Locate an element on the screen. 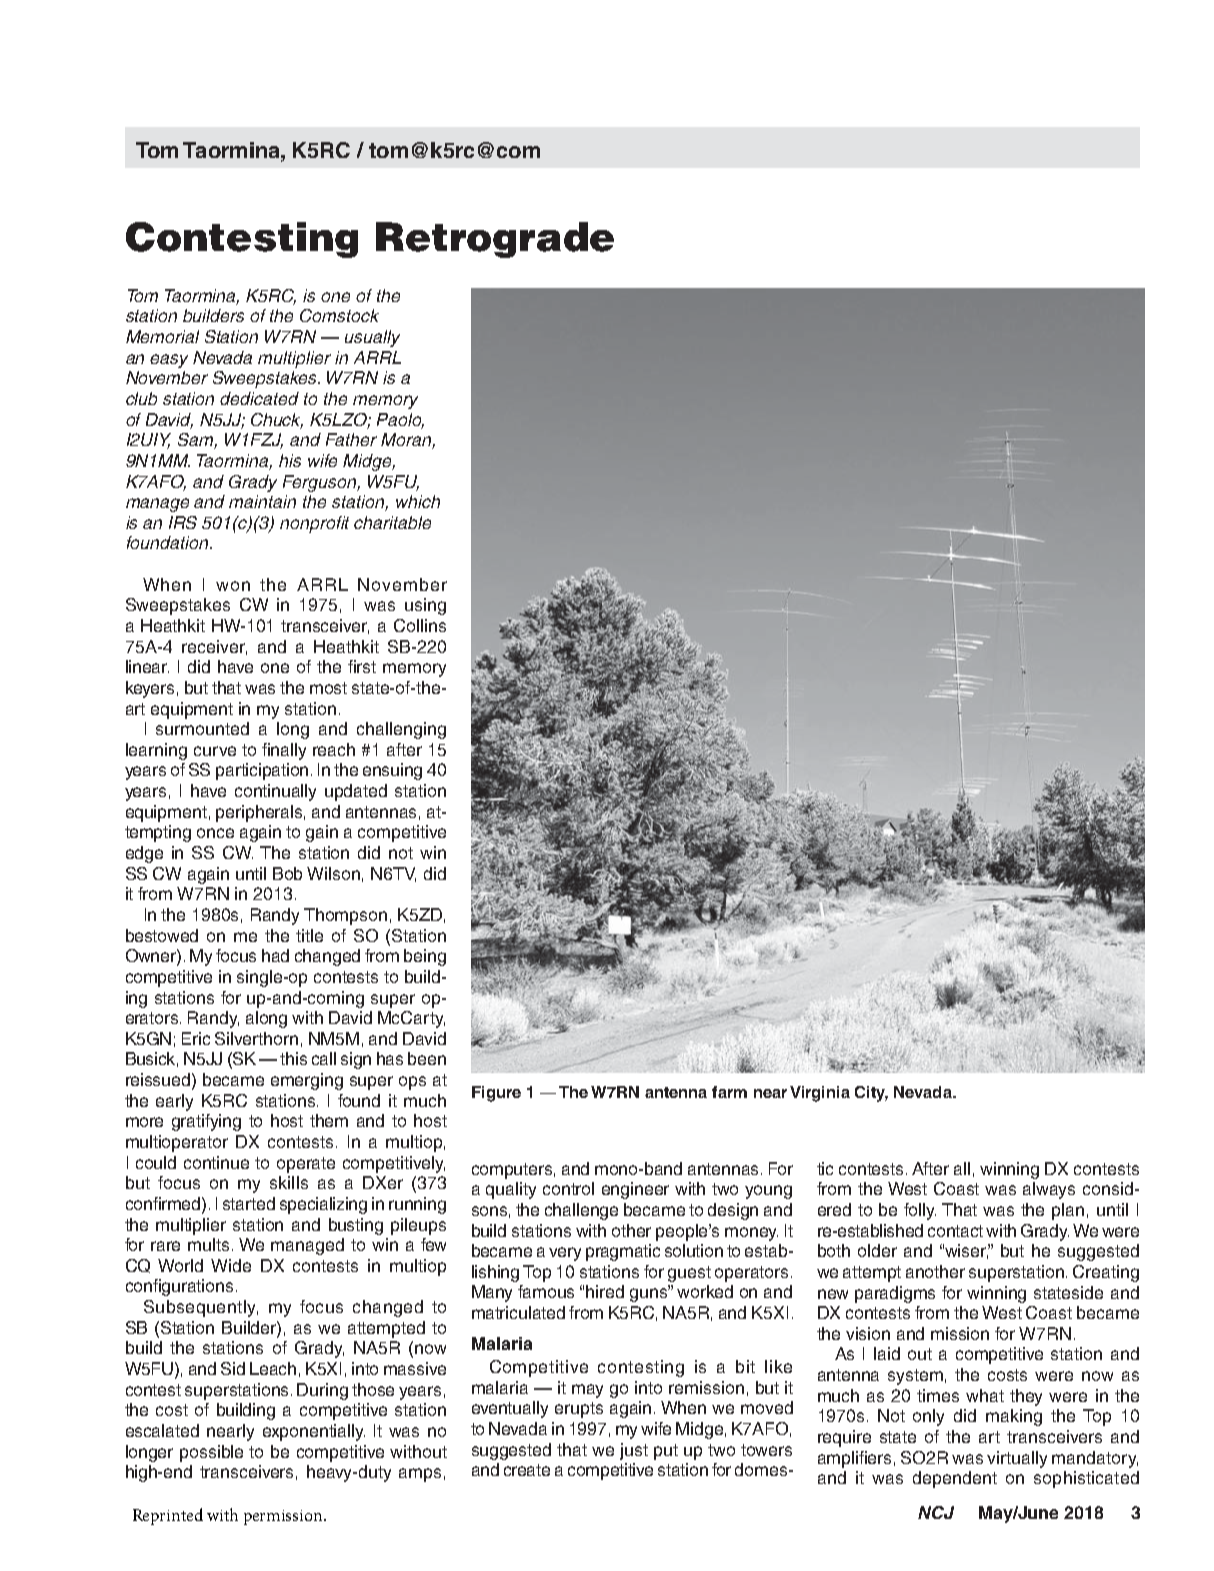 The height and width of the screenshot is (1571, 1214). Retrograde is located at coordinates (495, 240).
